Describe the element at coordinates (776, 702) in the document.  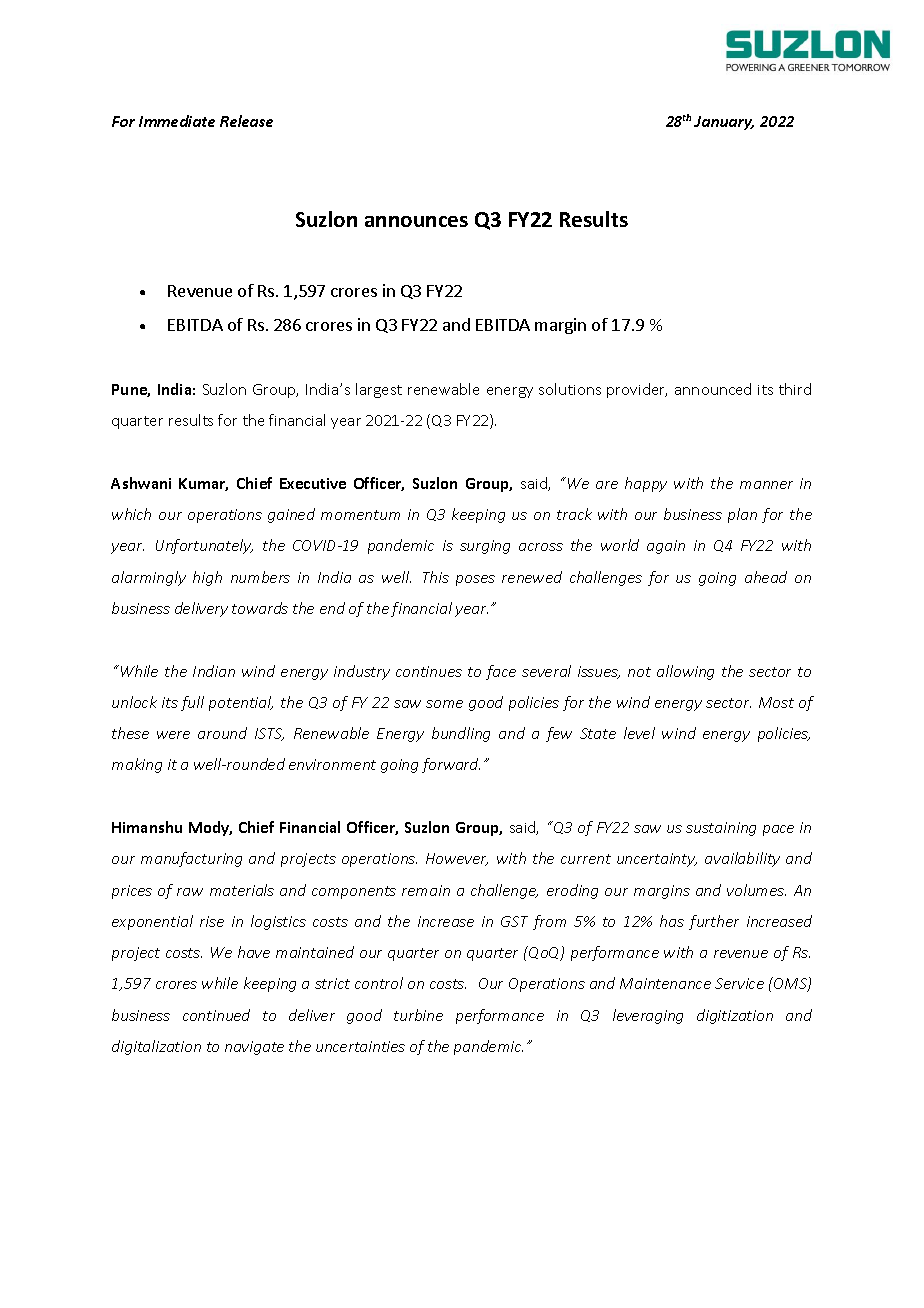
I see `Most` at that location.
